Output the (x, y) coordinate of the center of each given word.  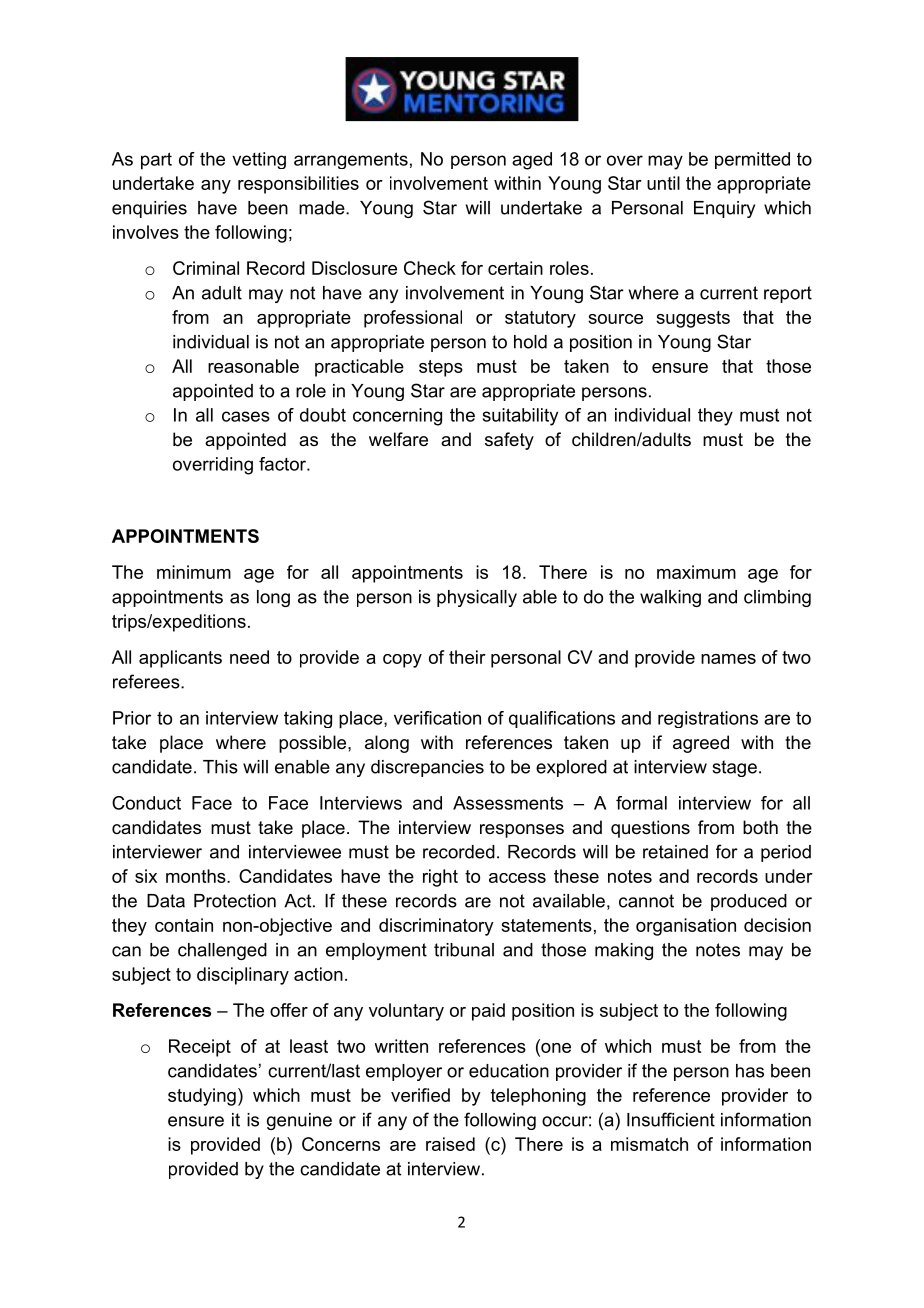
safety (509, 441)
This (220, 767)
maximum (696, 572)
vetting (259, 160)
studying (202, 1097)
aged (532, 161)
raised (450, 1144)
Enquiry (724, 209)
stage (734, 768)
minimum (194, 572)
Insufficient (671, 1119)
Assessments (508, 803)
